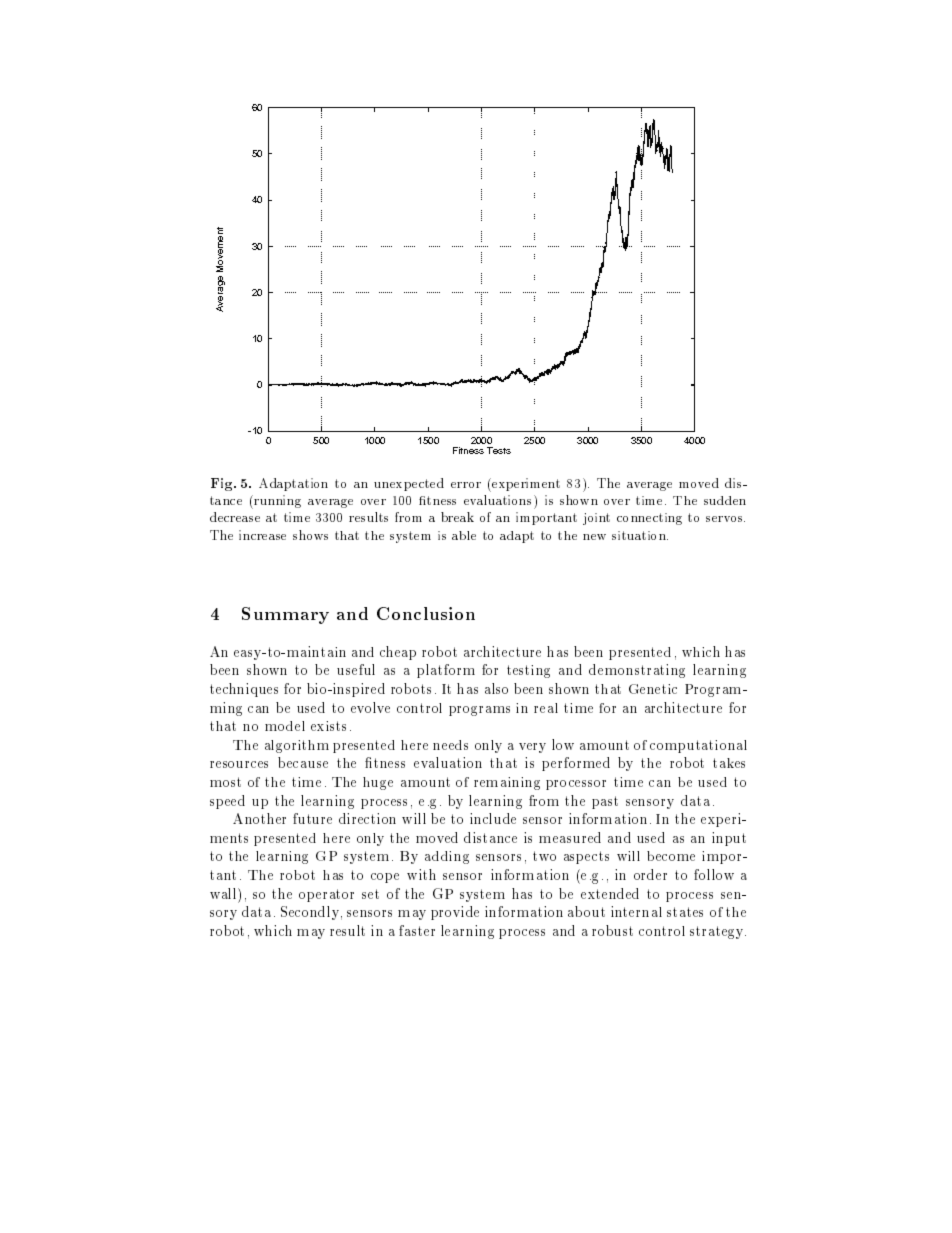 The image size is (952, 1233). Describe the element at coordinates (507, 783) in the image. I see `remaining` at that location.
